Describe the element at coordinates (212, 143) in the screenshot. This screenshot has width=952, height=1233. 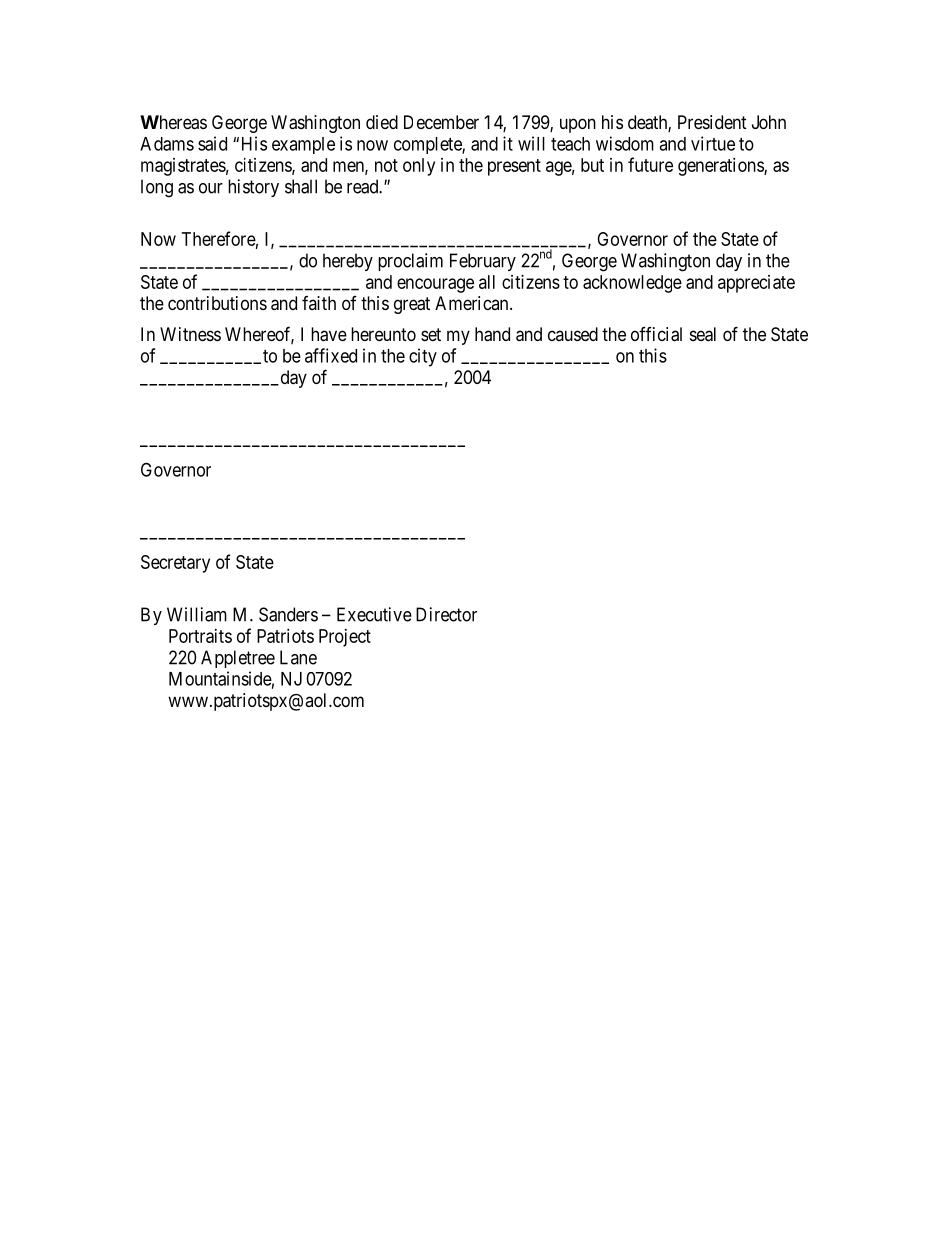
I see `said` at that location.
